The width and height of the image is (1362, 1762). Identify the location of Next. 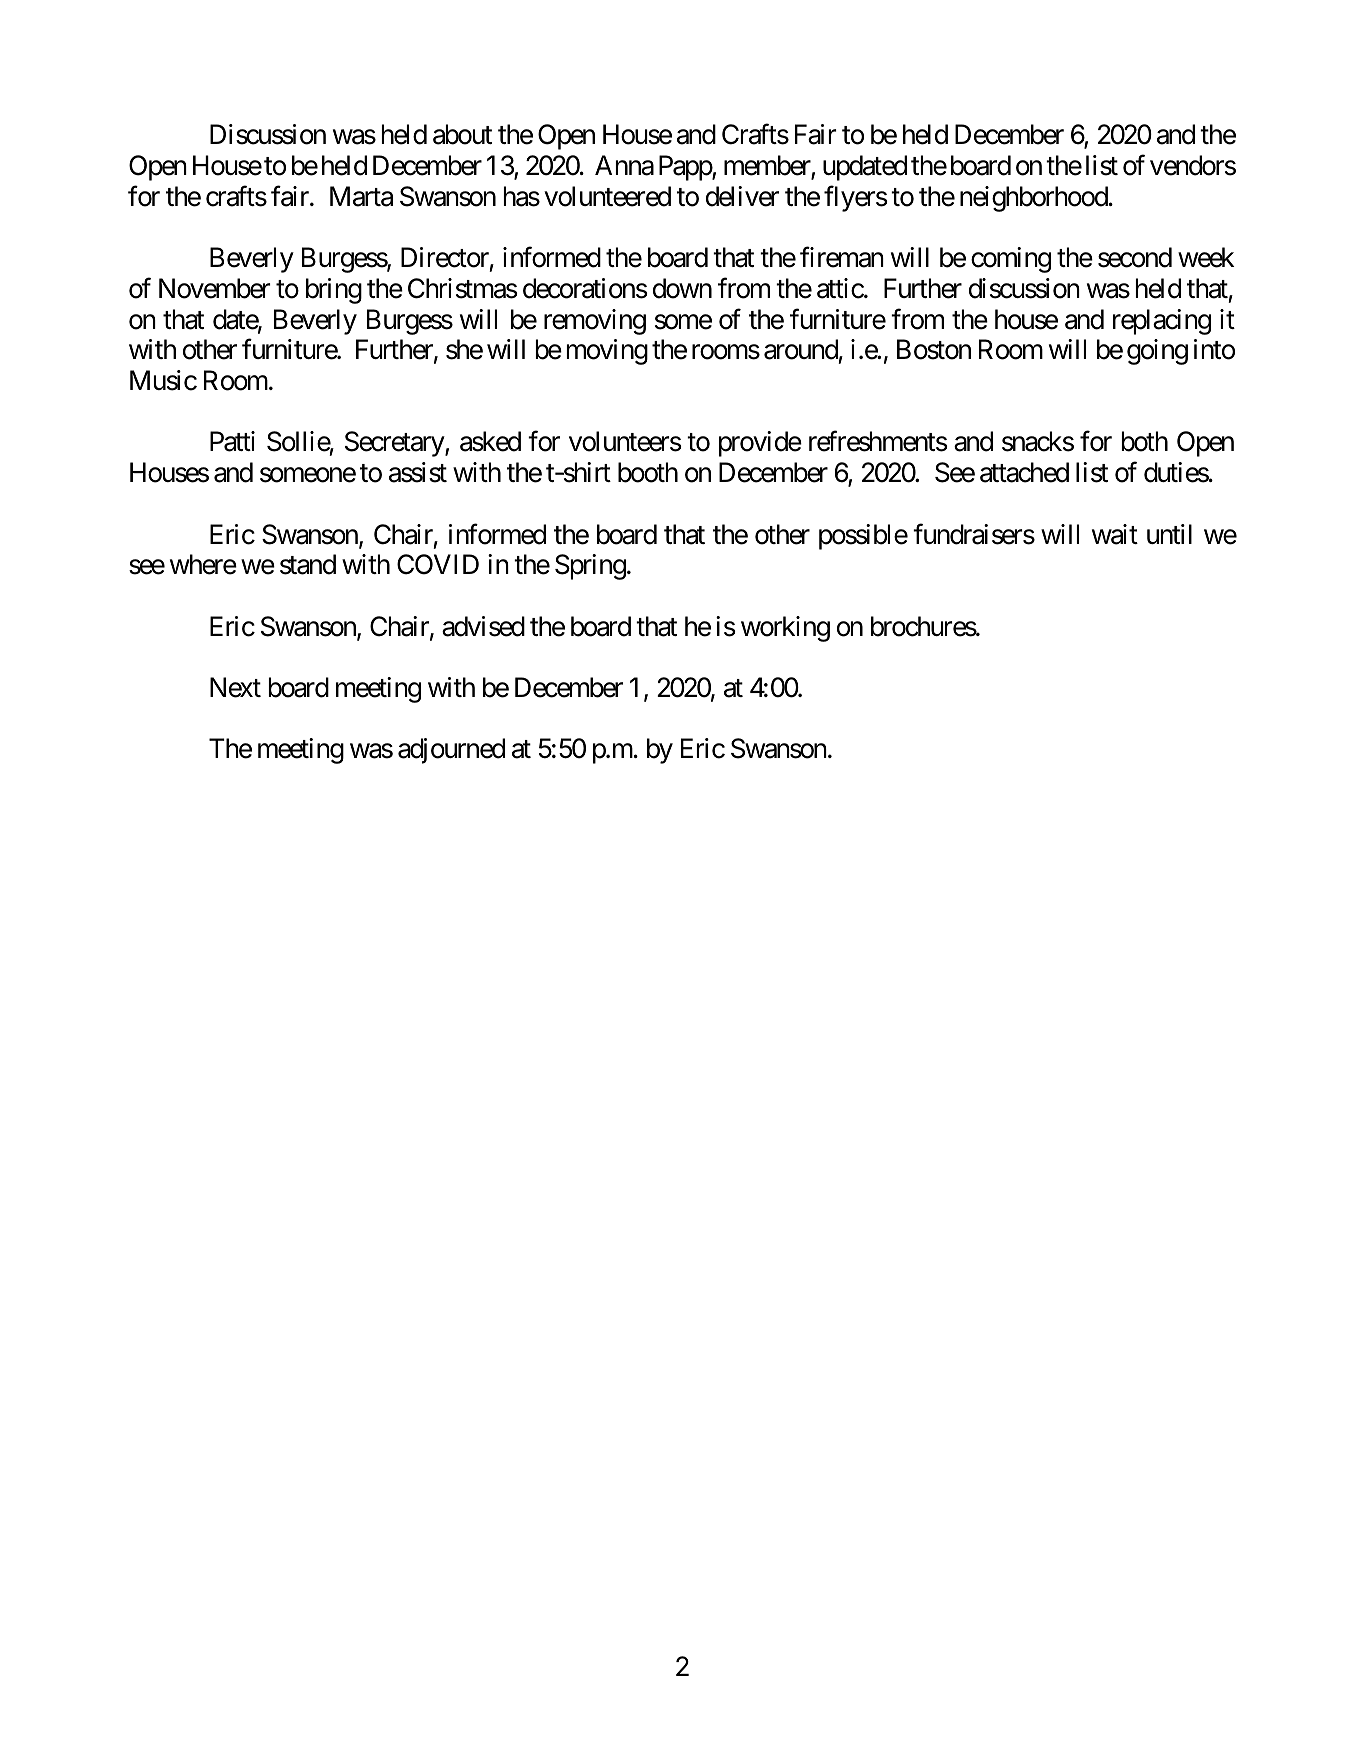
(235, 687).
